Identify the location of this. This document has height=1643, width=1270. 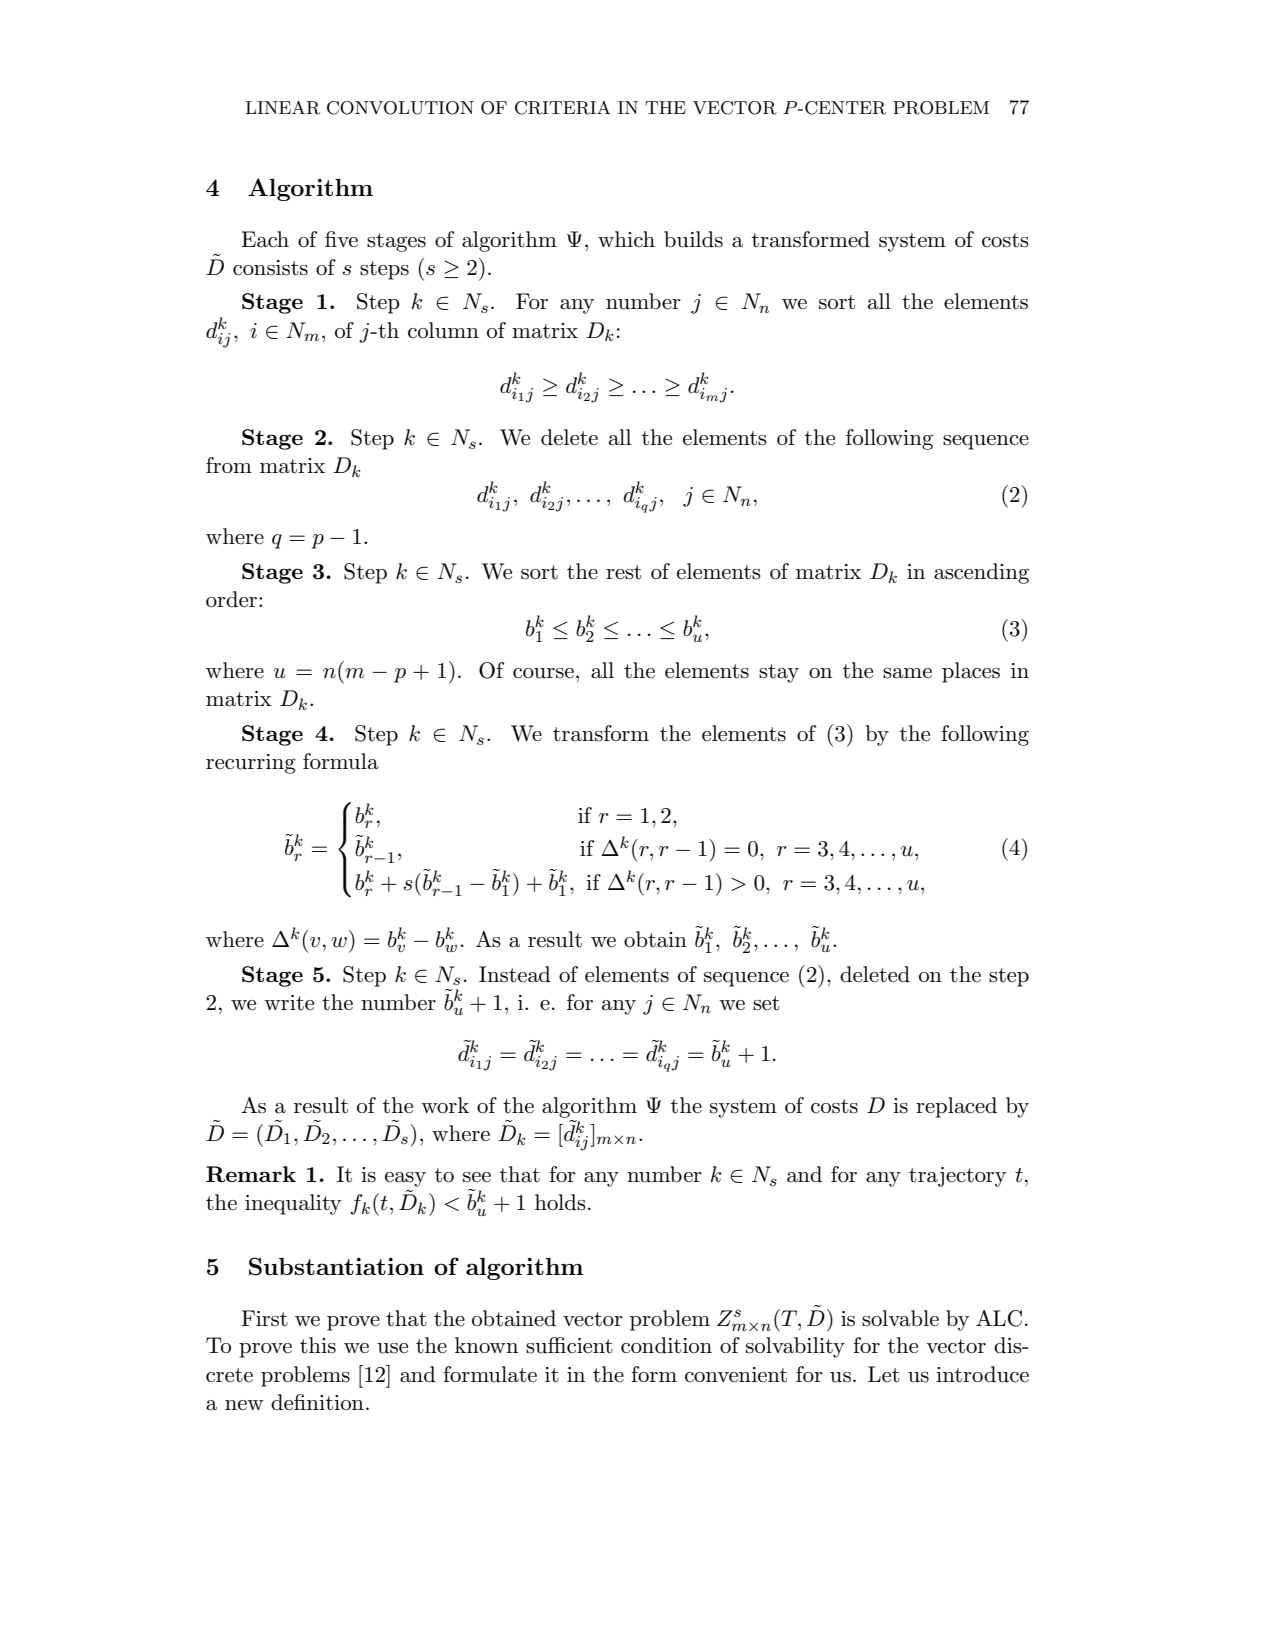
(318, 1345).
